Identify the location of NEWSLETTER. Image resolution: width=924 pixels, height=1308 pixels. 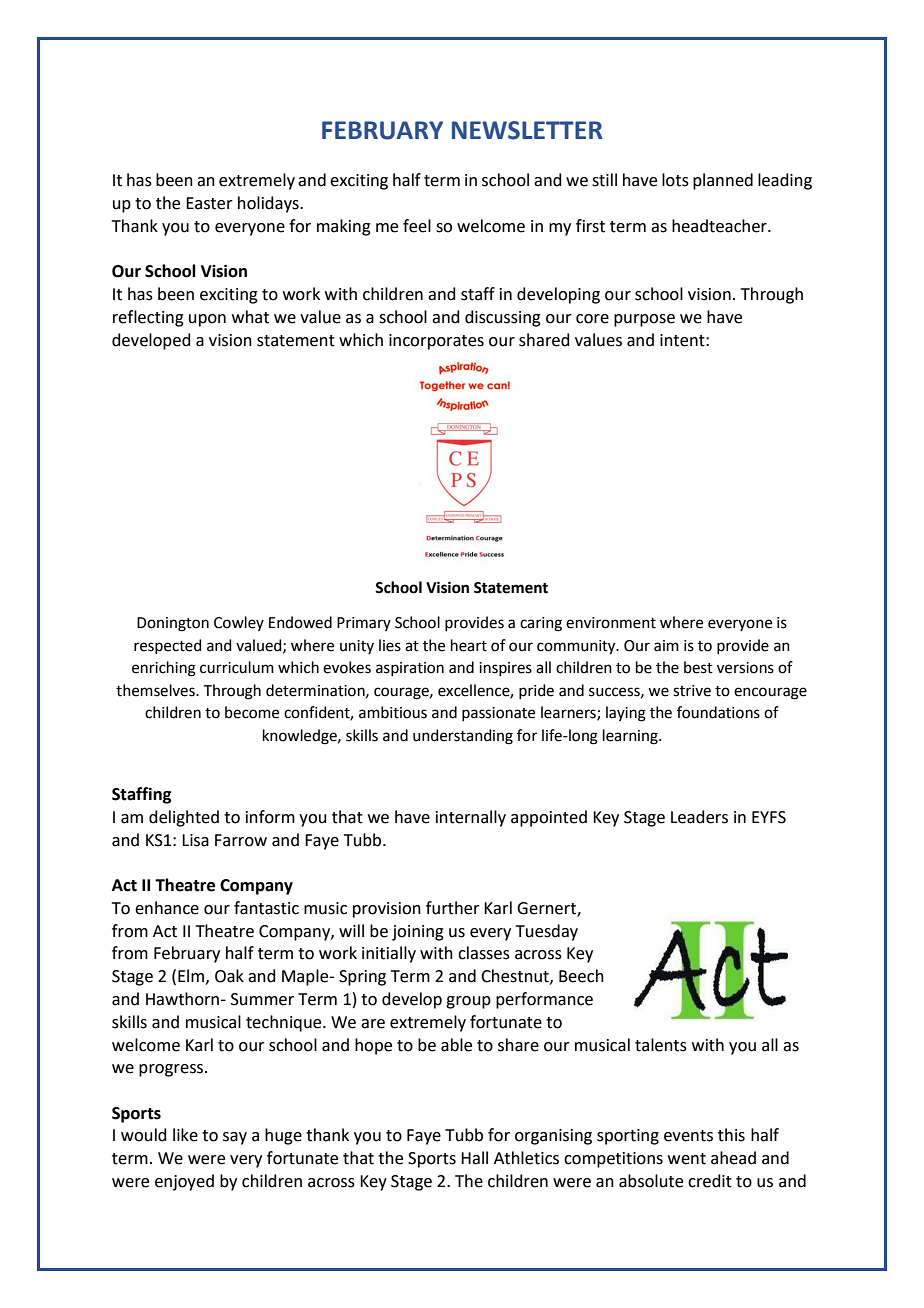
(527, 130).
